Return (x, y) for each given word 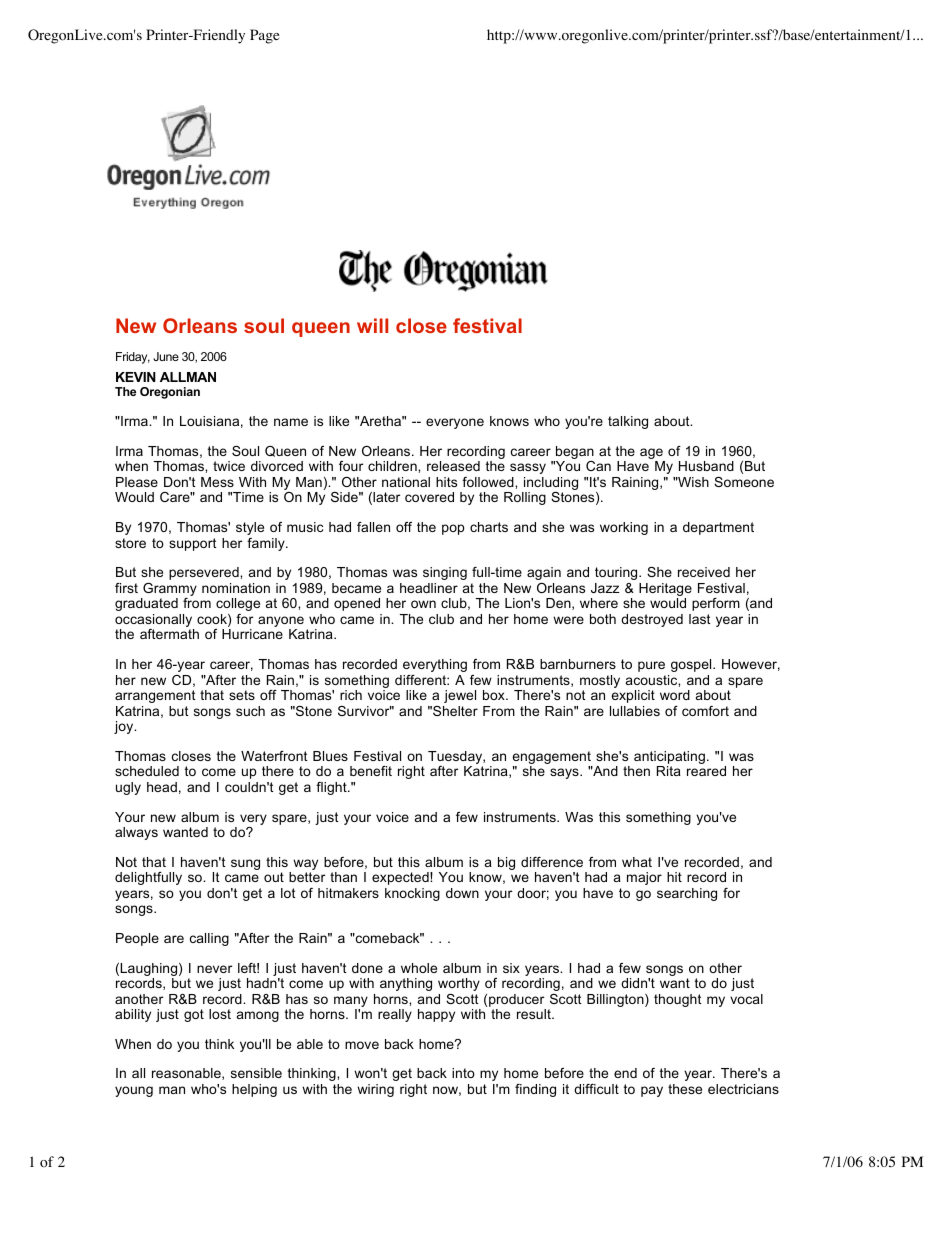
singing (445, 573)
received (704, 572)
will (372, 325)
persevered (205, 573)
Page (264, 36)
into (463, 1073)
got (194, 1015)
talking (628, 422)
